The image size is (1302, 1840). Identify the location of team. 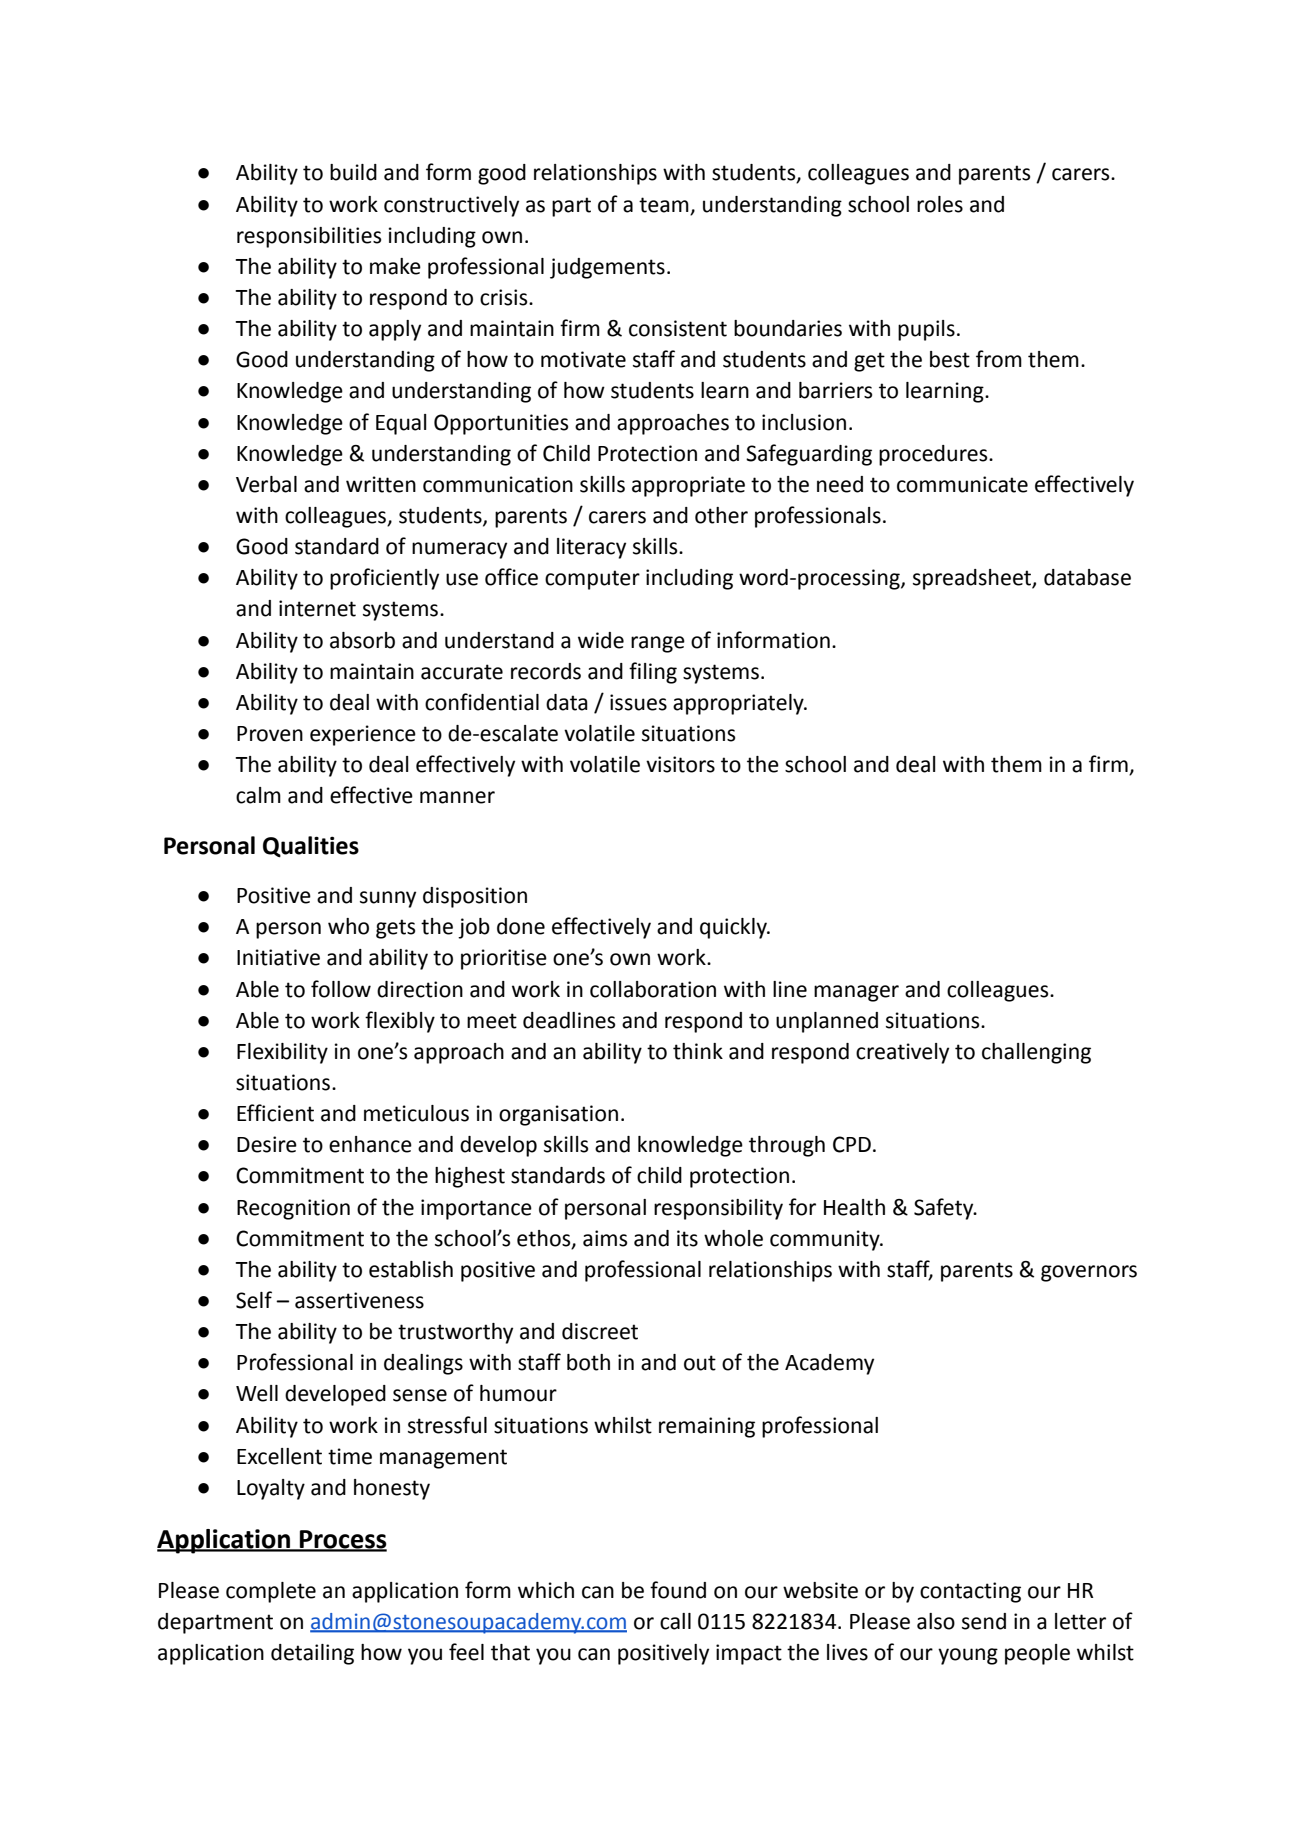
(664, 205).
